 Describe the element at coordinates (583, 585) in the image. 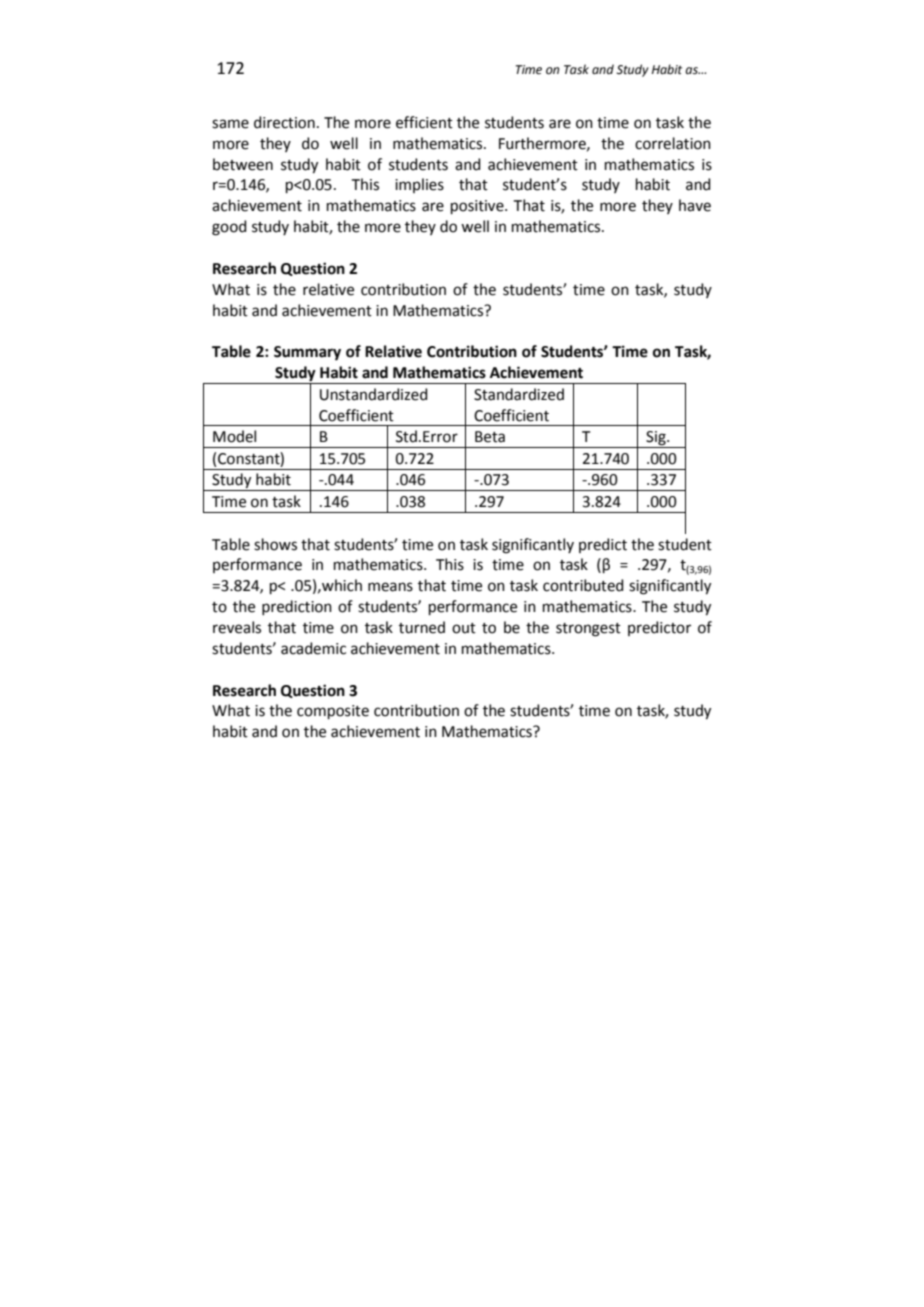

I see `contributed` at that location.
